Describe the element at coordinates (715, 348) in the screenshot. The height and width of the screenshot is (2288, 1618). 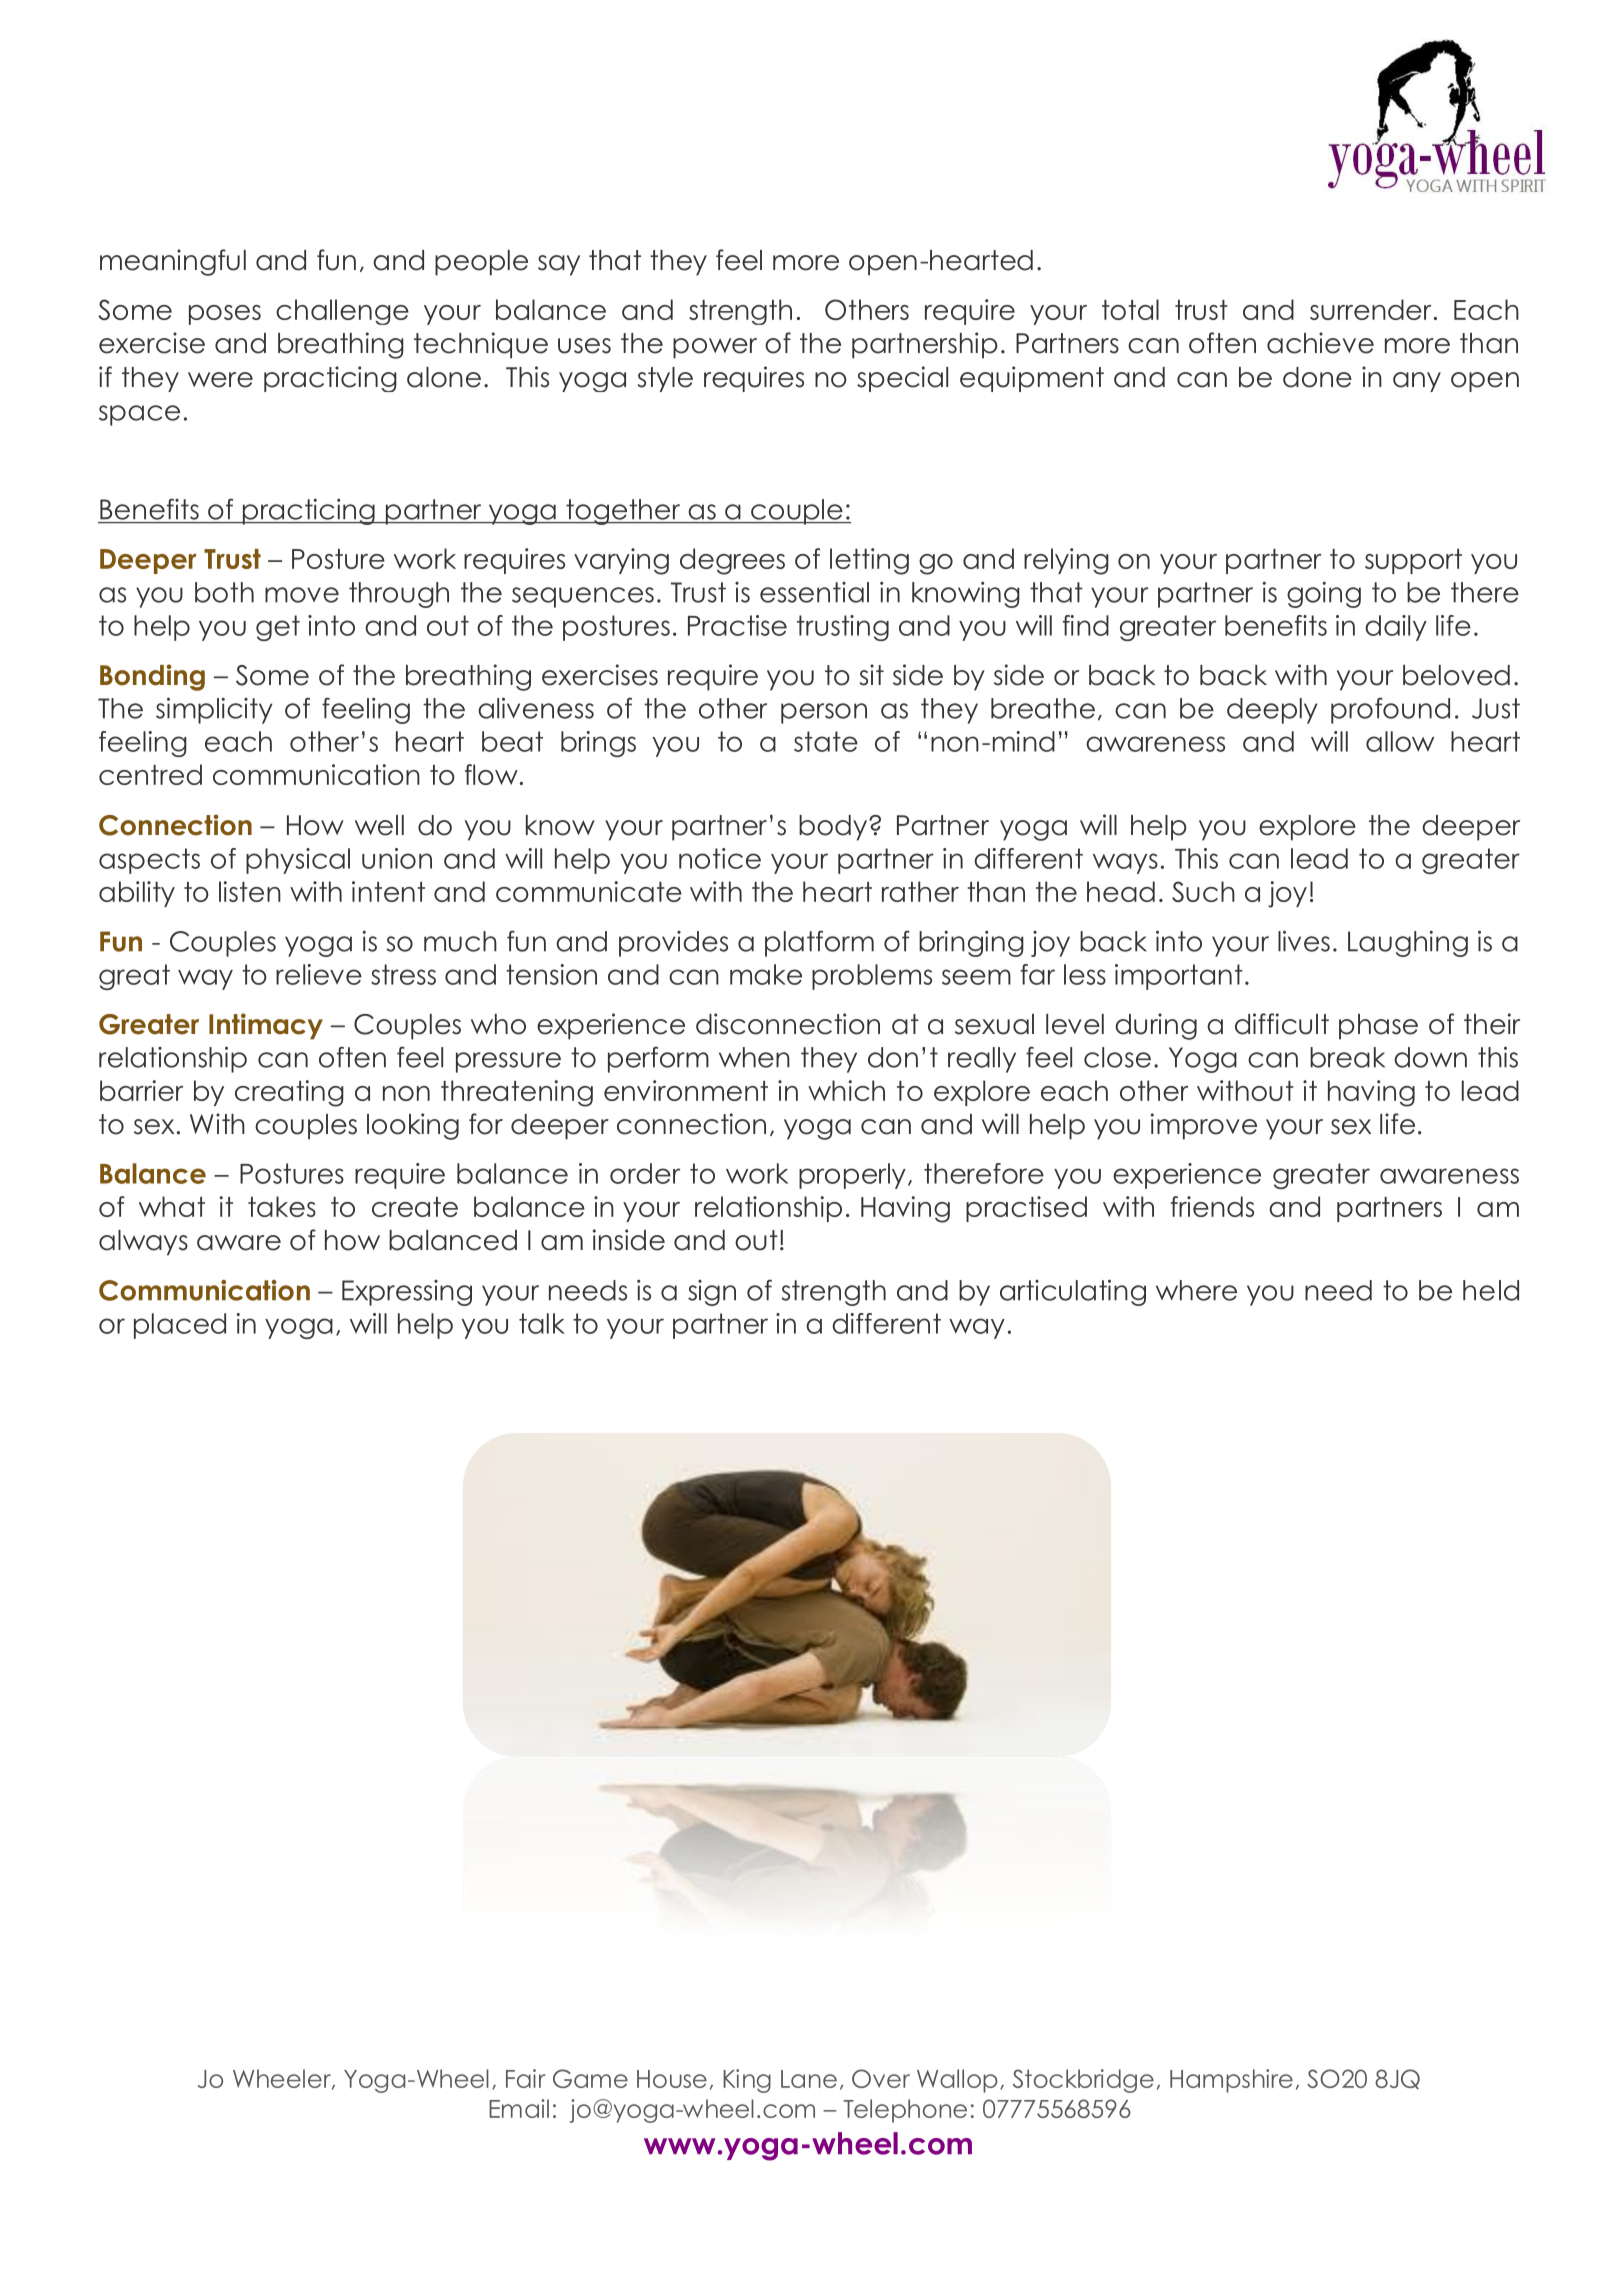
I see `power` at that location.
